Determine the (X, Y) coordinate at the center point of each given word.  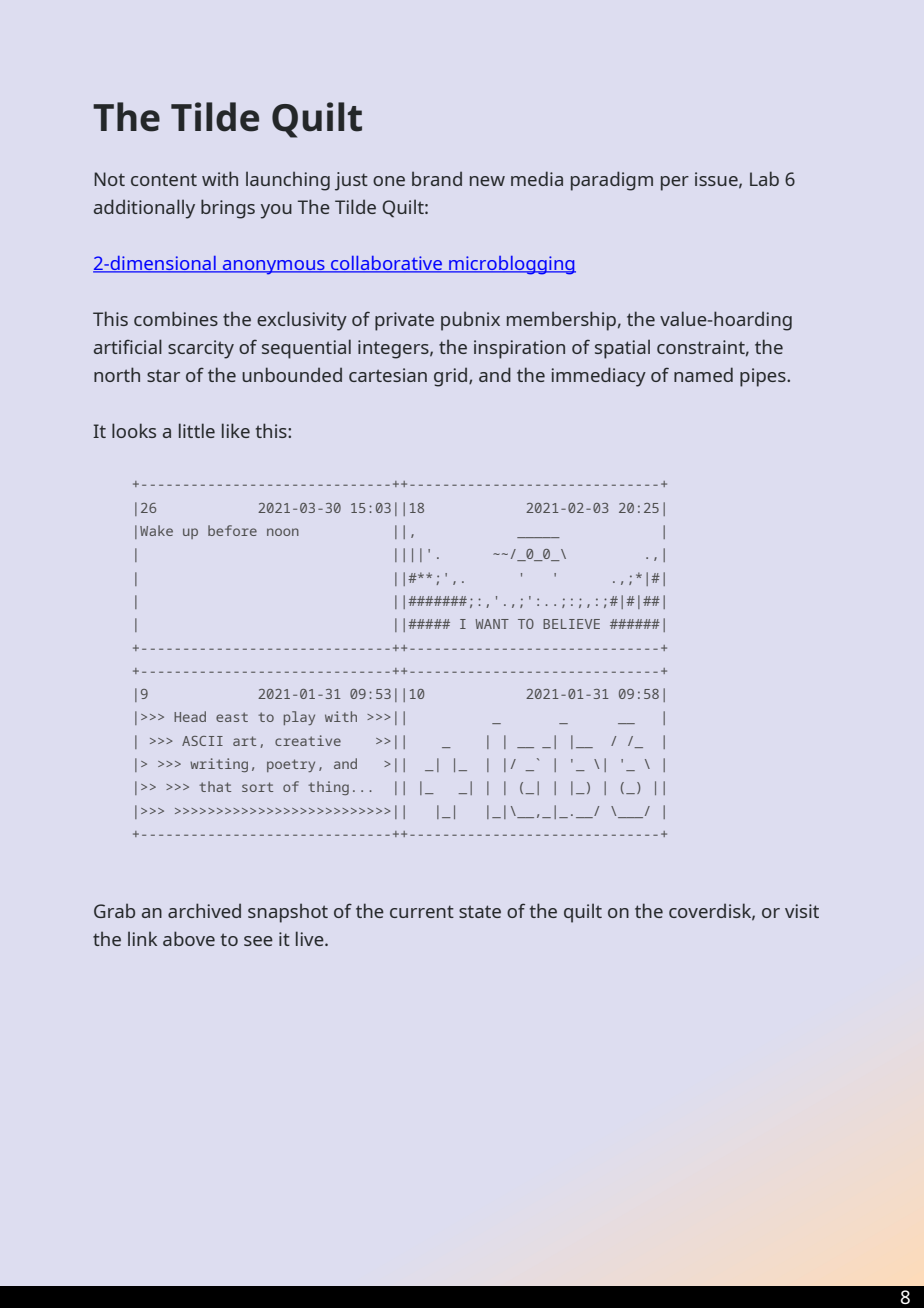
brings (228, 209)
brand (437, 178)
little (197, 430)
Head (190, 716)
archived (204, 910)
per (675, 183)
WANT (492, 624)
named (703, 374)
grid (452, 377)
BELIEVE (571, 624)
